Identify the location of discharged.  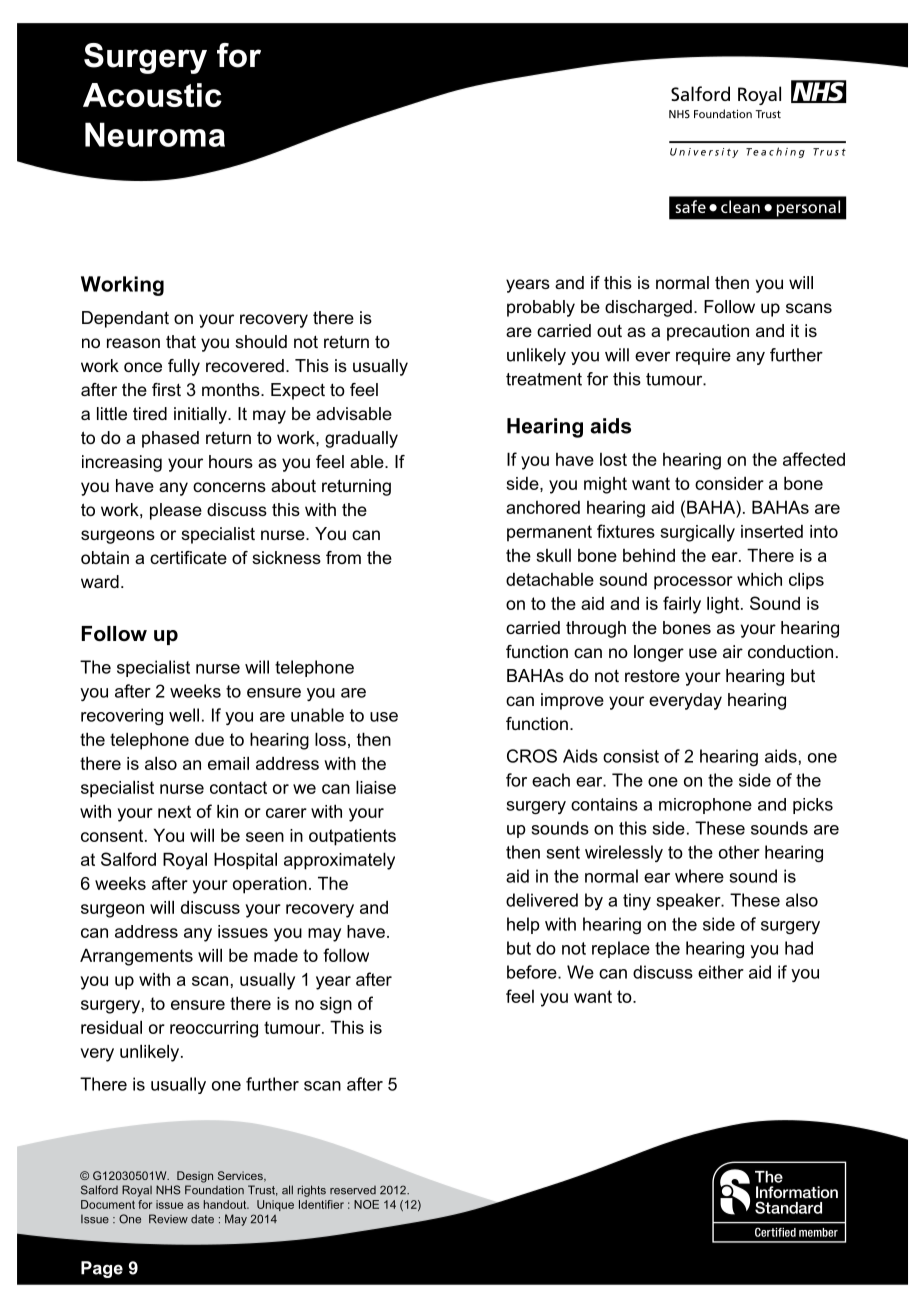
(648, 308).
